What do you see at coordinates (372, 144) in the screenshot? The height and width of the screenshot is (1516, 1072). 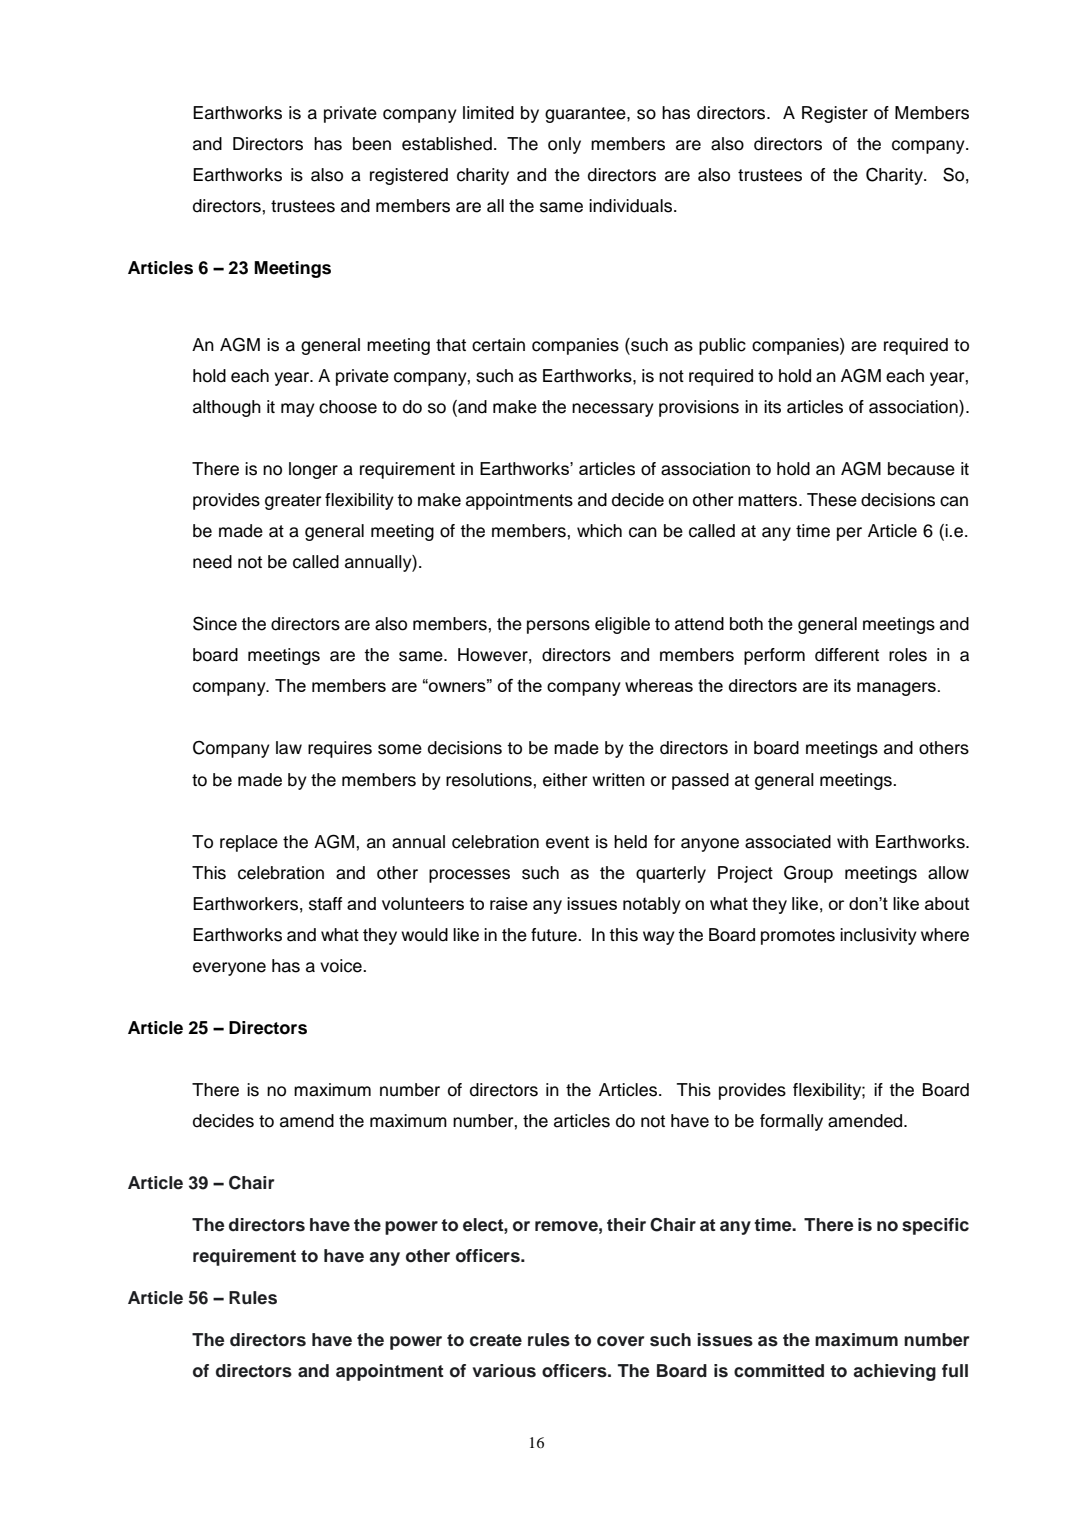 I see `been` at bounding box center [372, 144].
